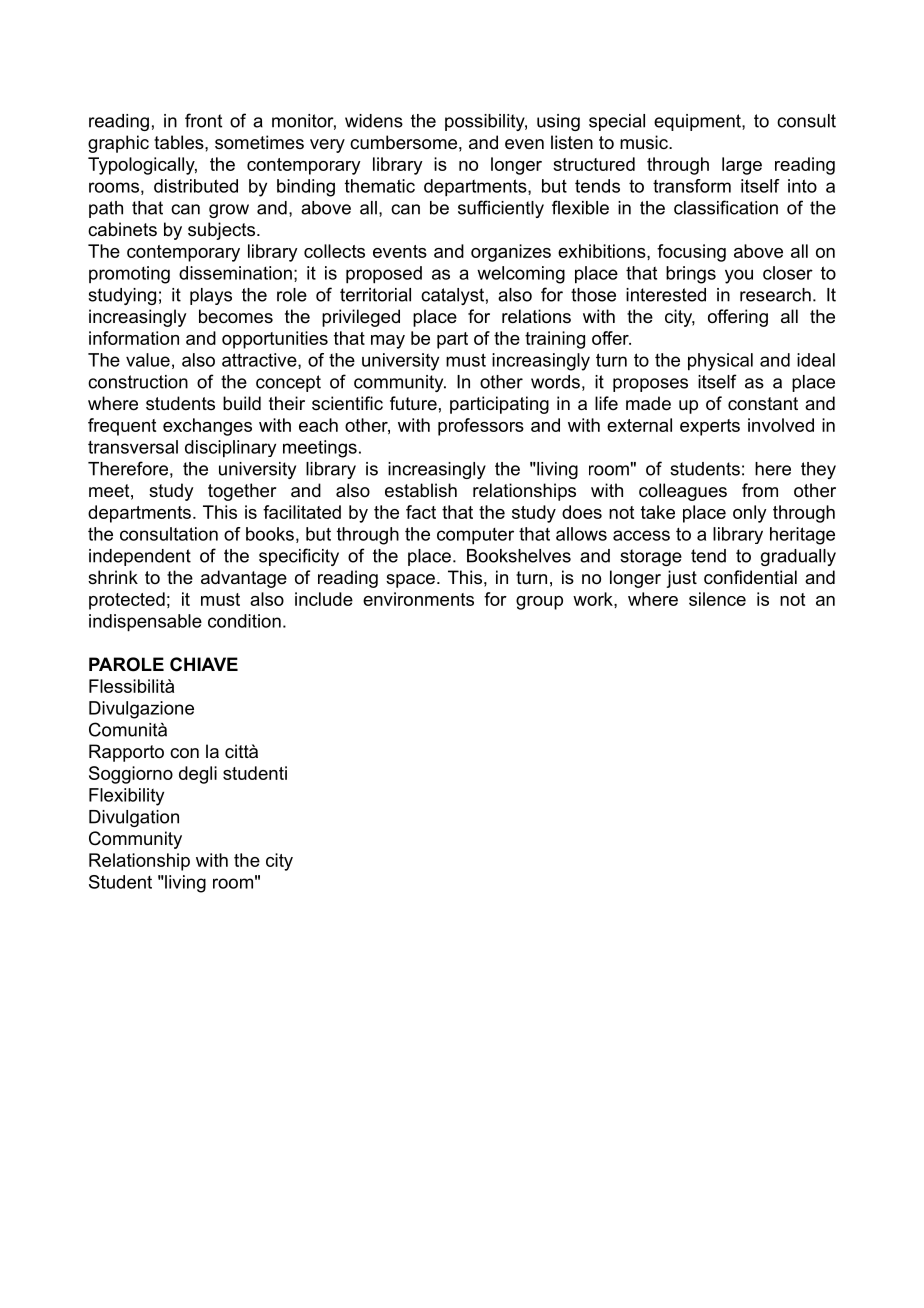  I want to click on degli, so click(198, 775).
